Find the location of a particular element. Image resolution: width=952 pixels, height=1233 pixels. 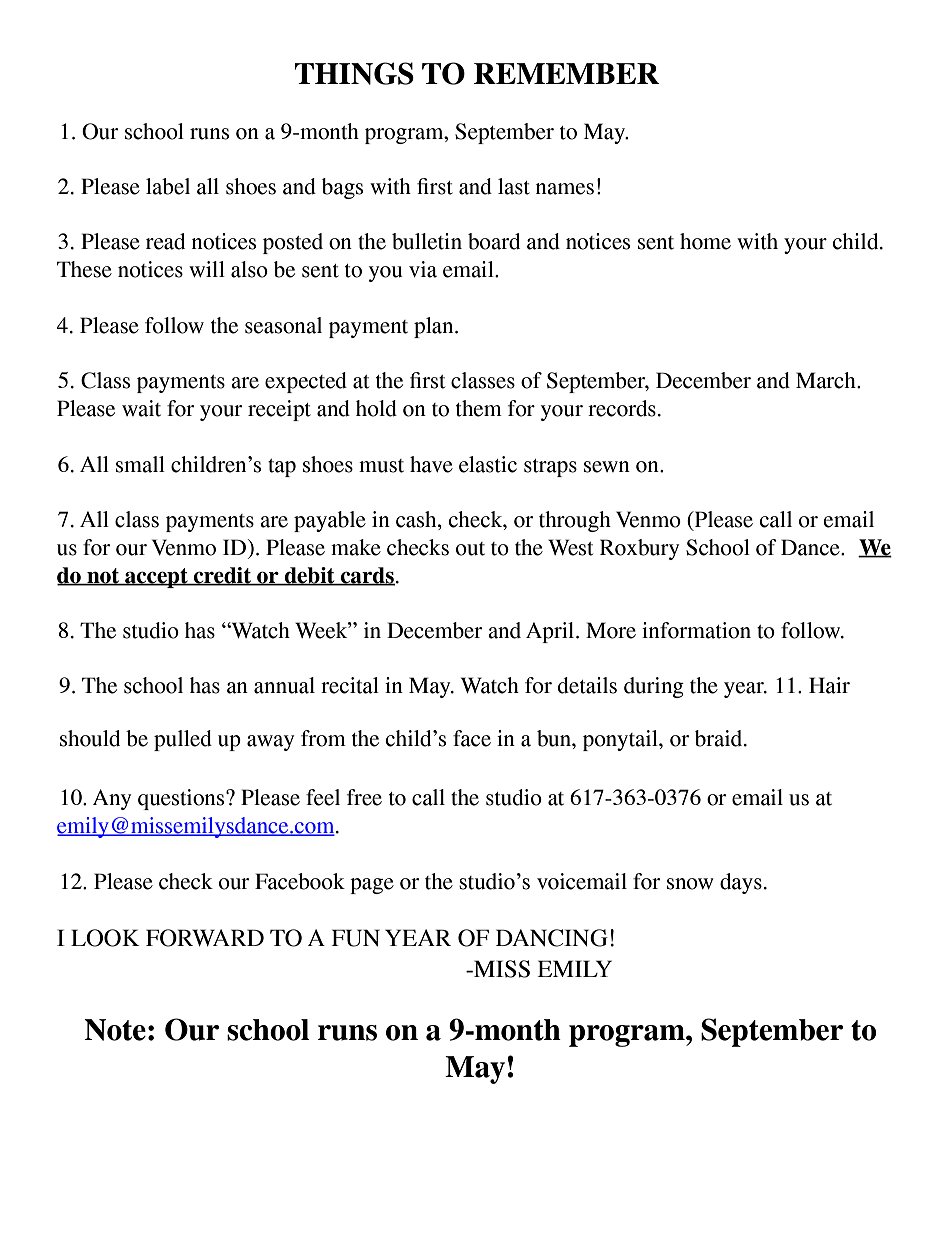

REMEMBER is located at coordinates (566, 73).
